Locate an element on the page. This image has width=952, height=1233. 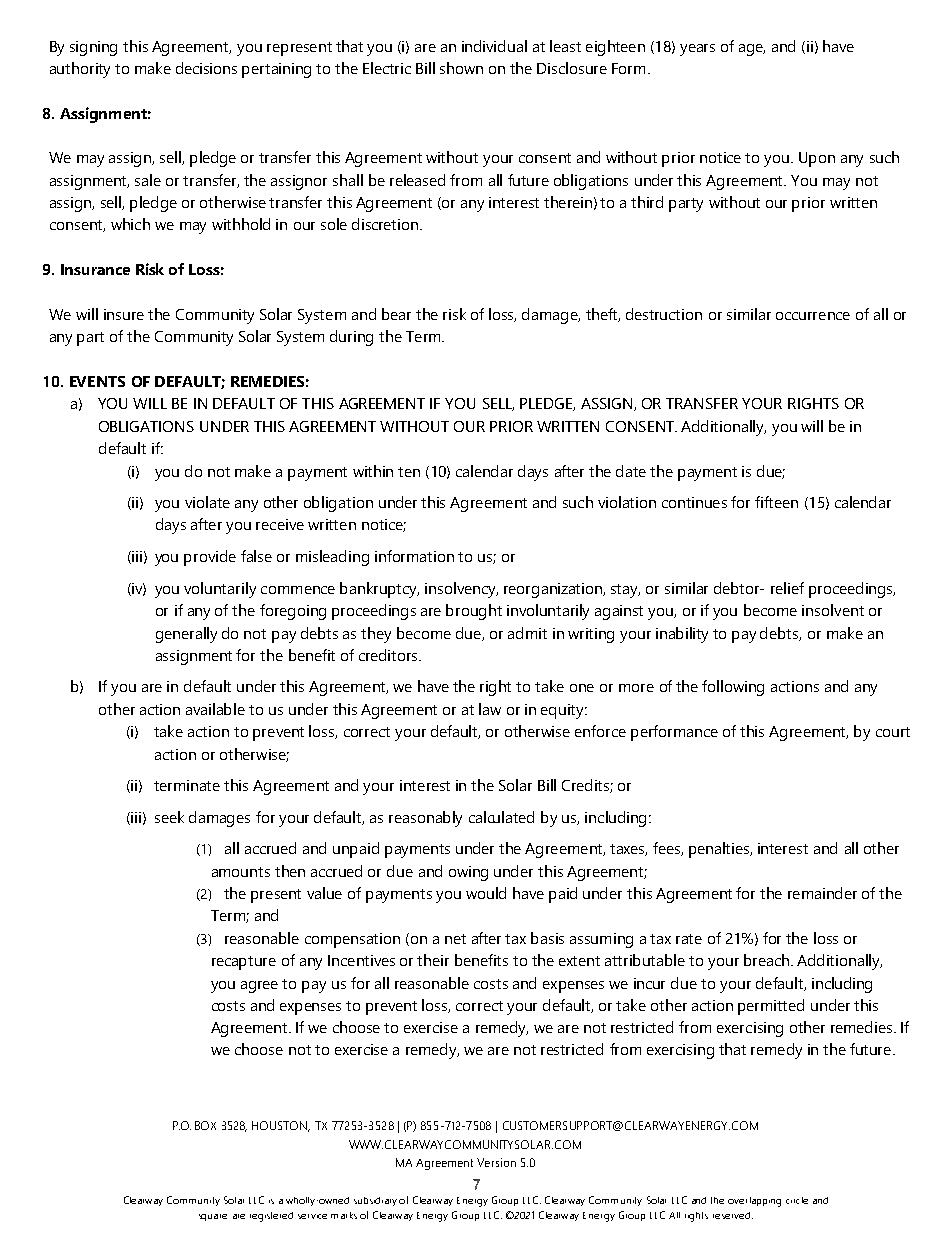
decisions is located at coordinates (206, 68).
